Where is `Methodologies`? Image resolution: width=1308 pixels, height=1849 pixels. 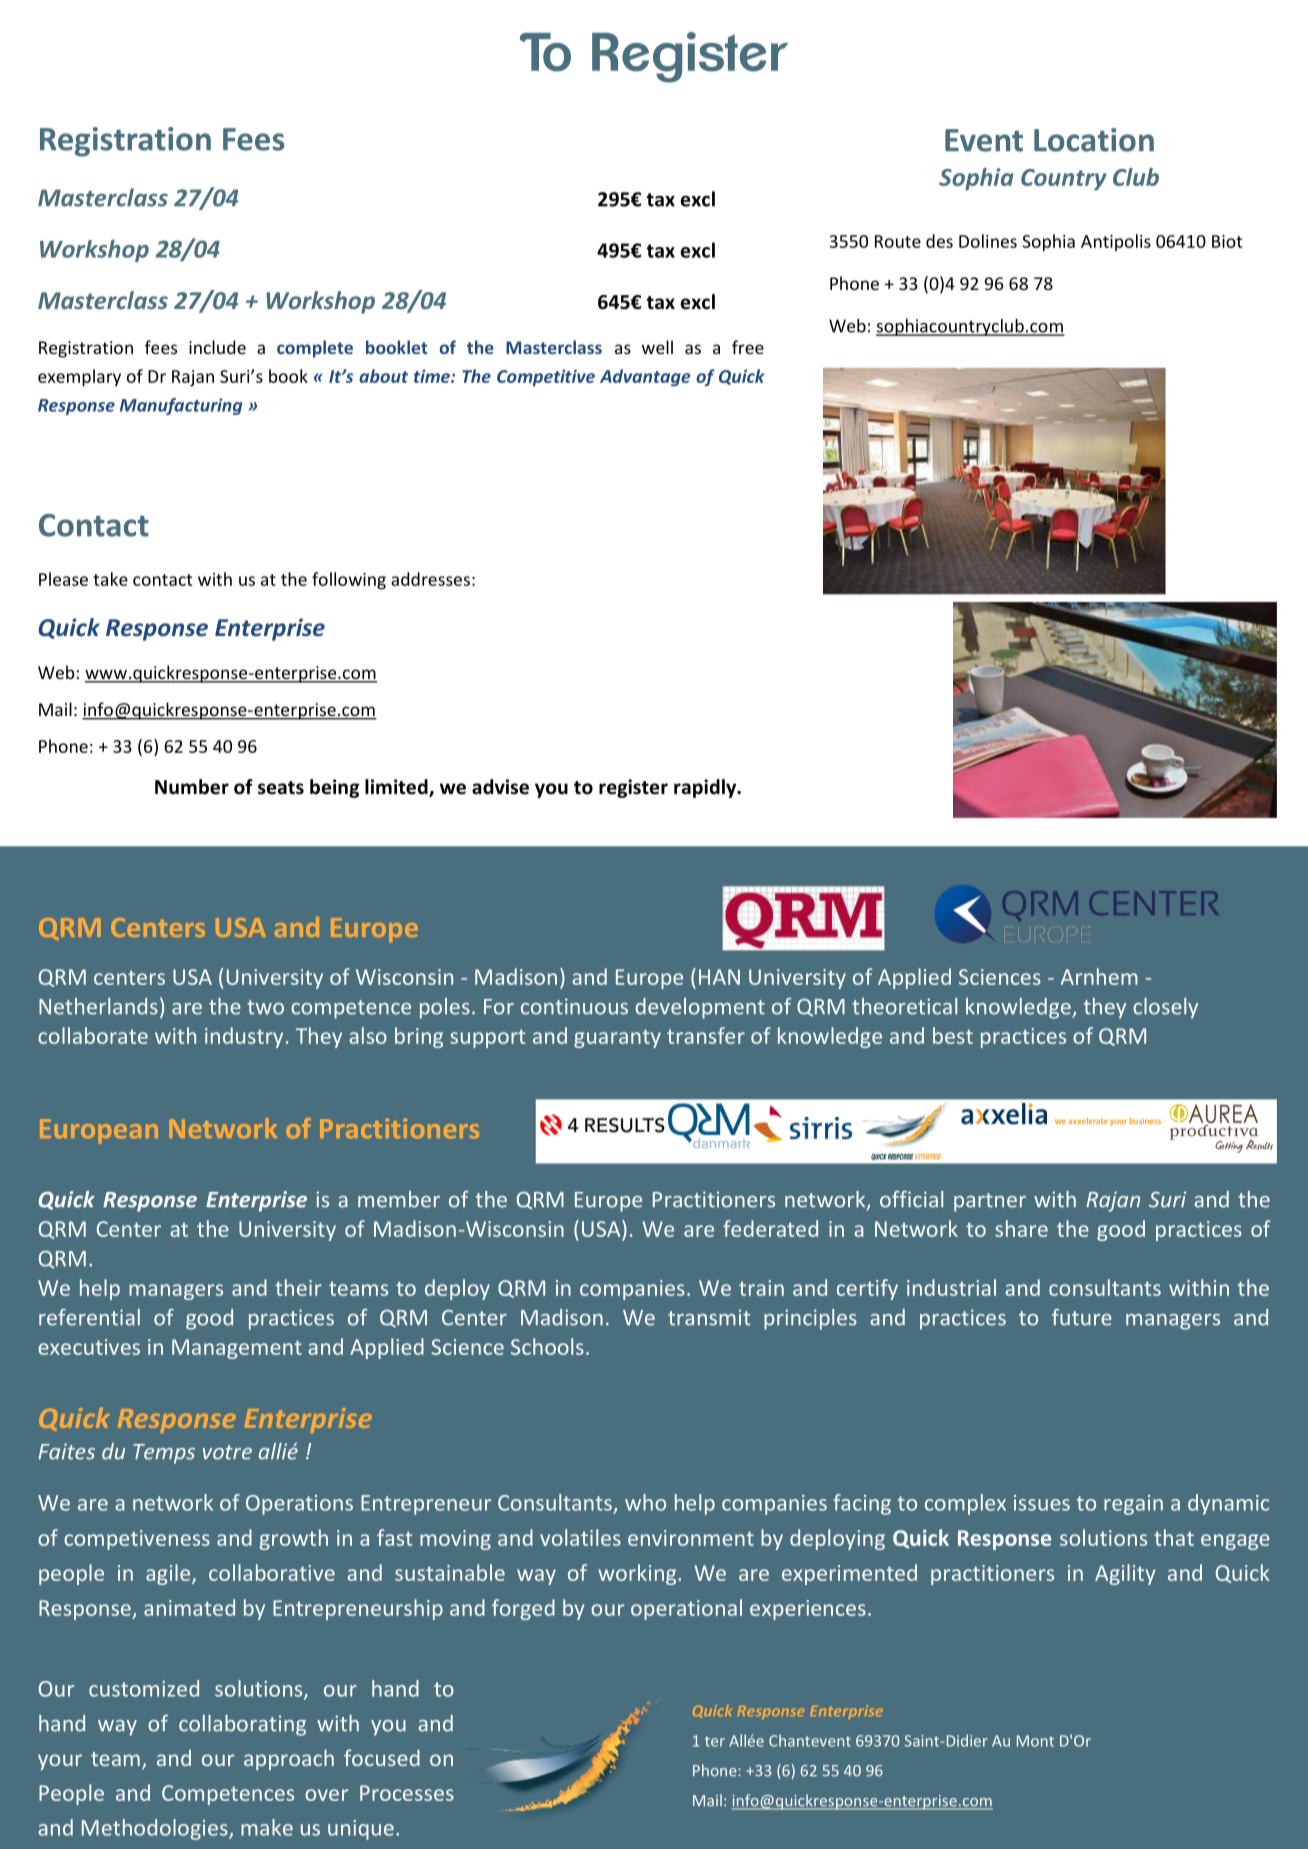 Methodologies is located at coordinates (156, 1829).
